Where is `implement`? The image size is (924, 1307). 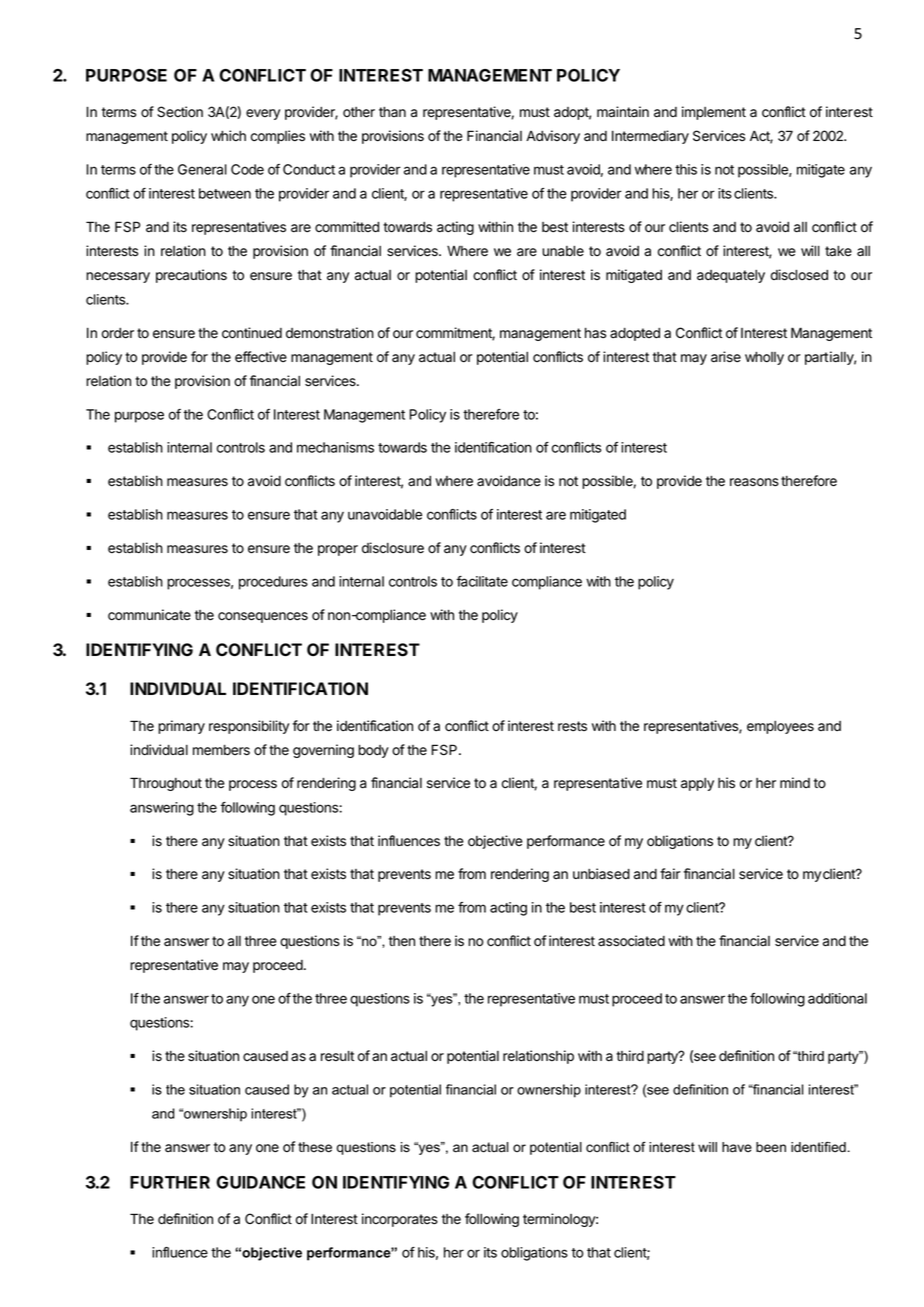
implement is located at coordinates (714, 113).
